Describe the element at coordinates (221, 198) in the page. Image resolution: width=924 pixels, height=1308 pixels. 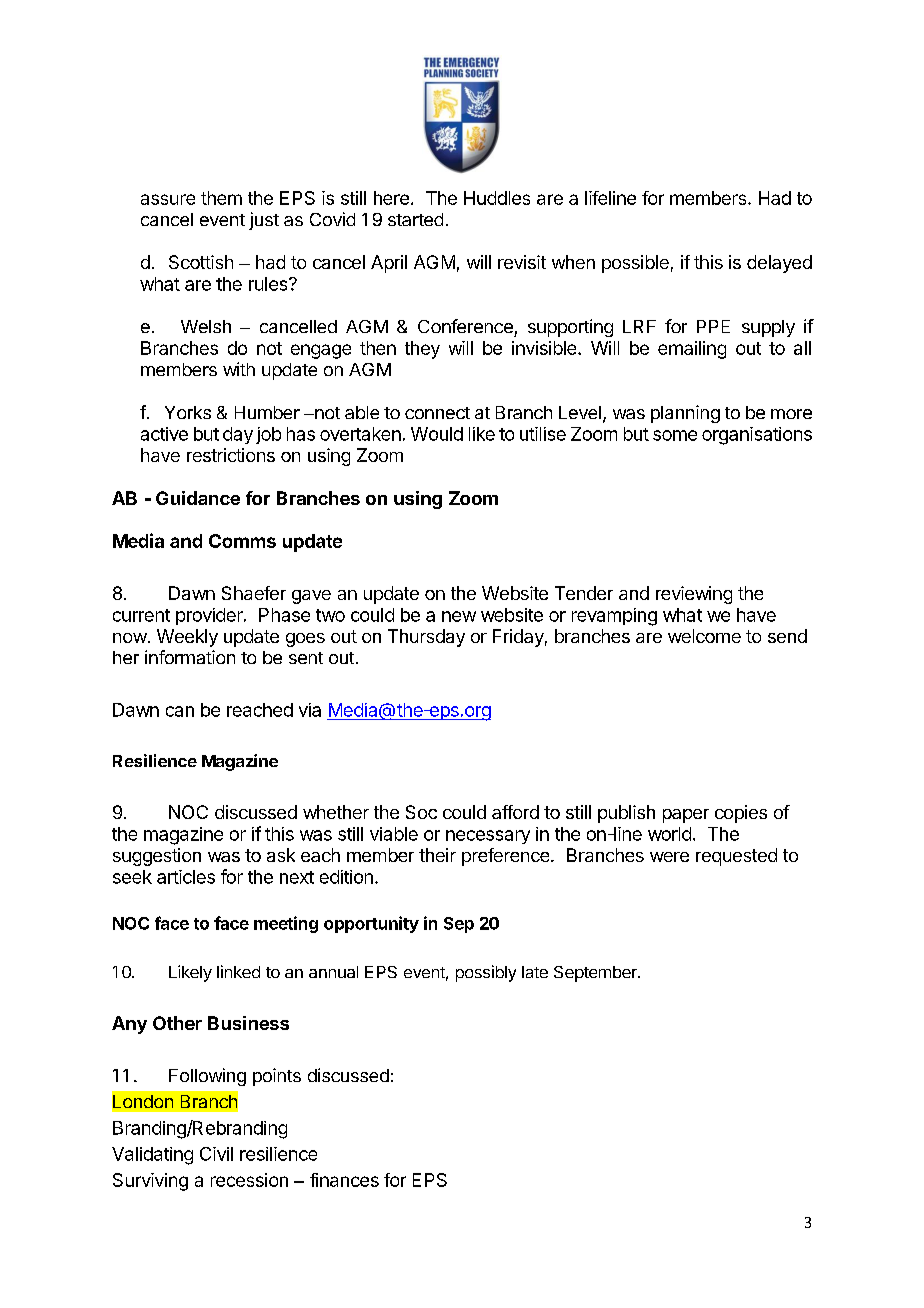
I see `them` at that location.
